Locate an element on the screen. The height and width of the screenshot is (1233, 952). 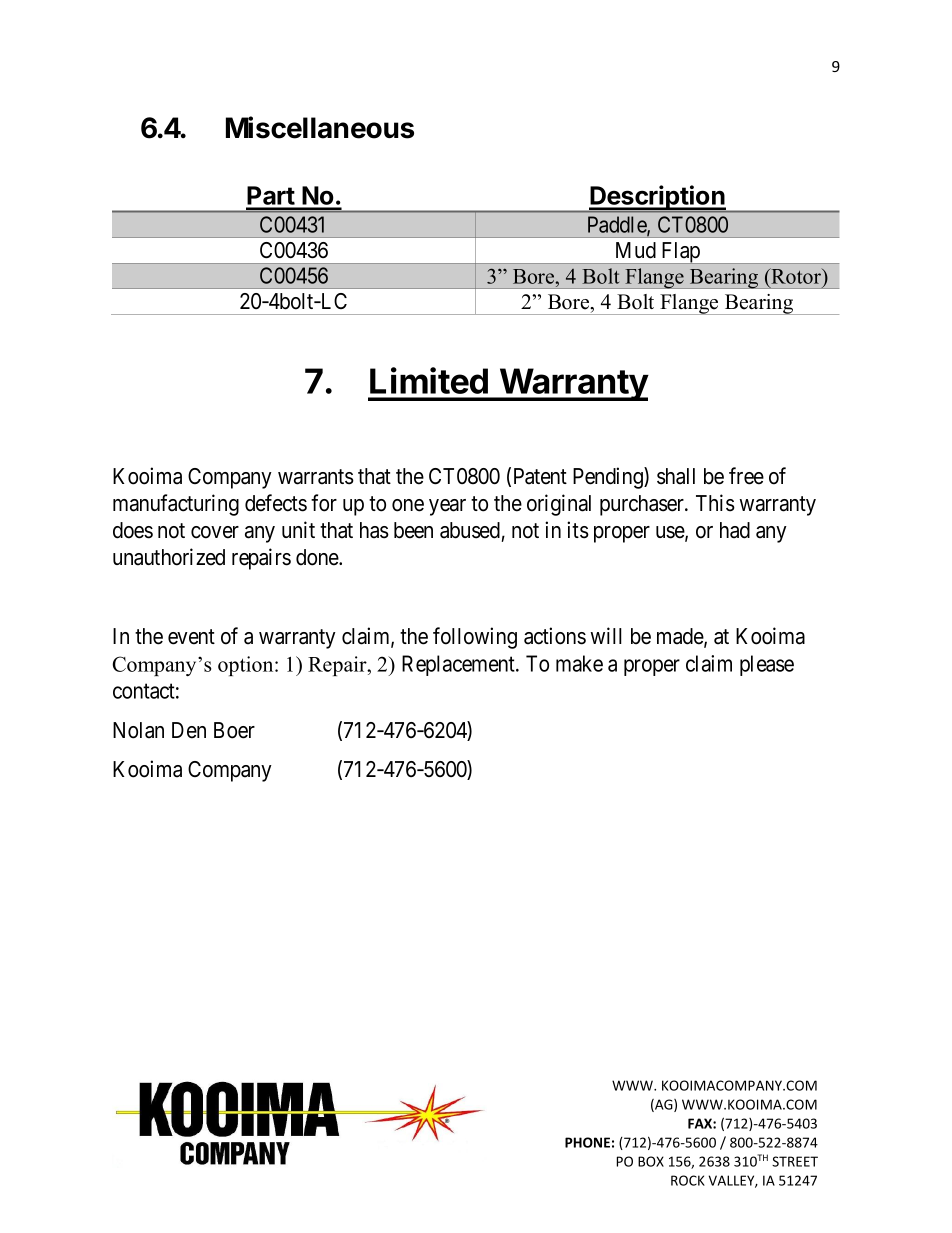
Replacement is located at coordinates (459, 665).
